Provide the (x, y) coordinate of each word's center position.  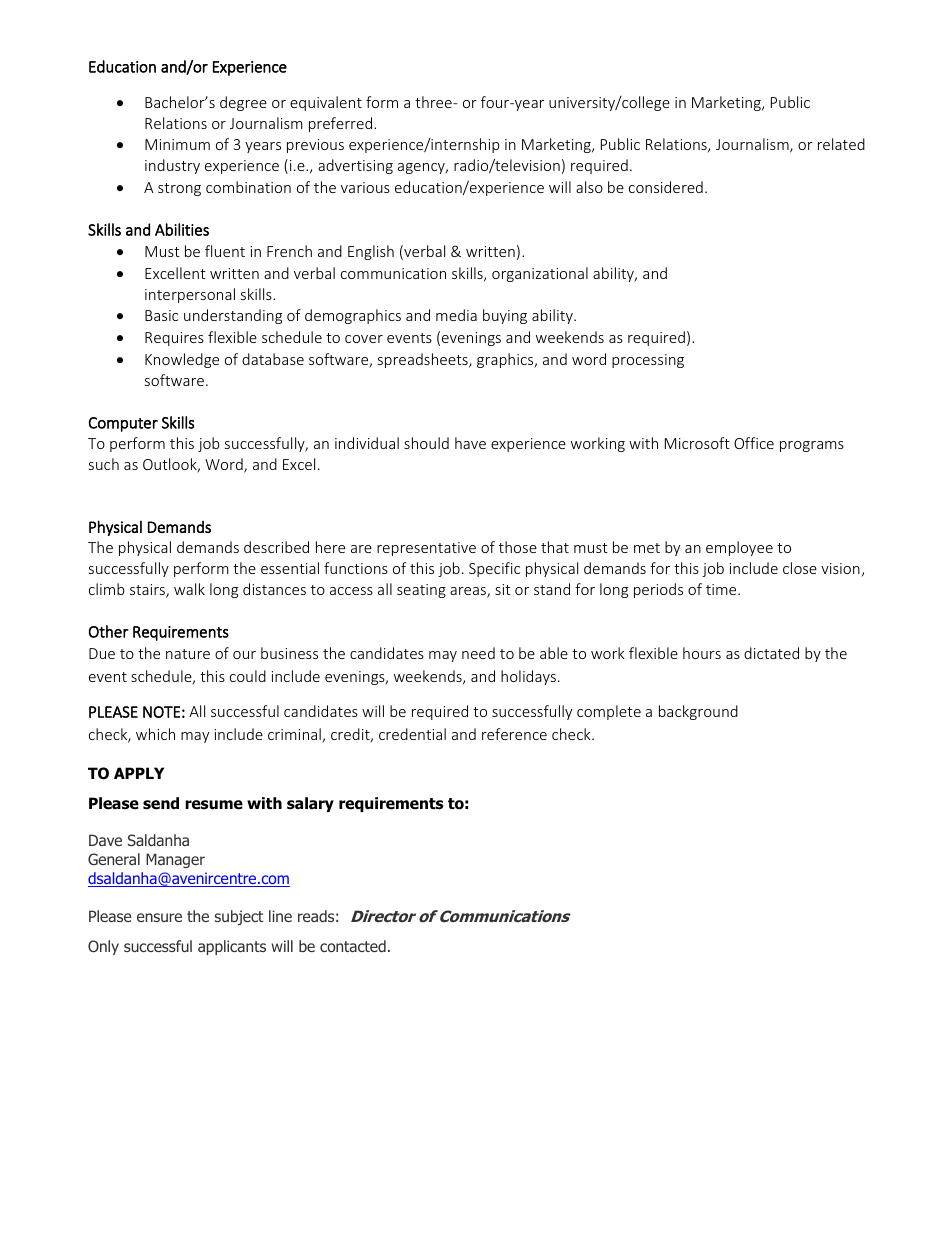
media (456, 315)
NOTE (161, 712)
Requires (174, 339)
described (276, 547)
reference (514, 734)
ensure (159, 917)
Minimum (177, 144)
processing (648, 361)
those (518, 547)
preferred (342, 124)
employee (739, 548)
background (698, 712)
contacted (353, 946)
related (841, 144)
